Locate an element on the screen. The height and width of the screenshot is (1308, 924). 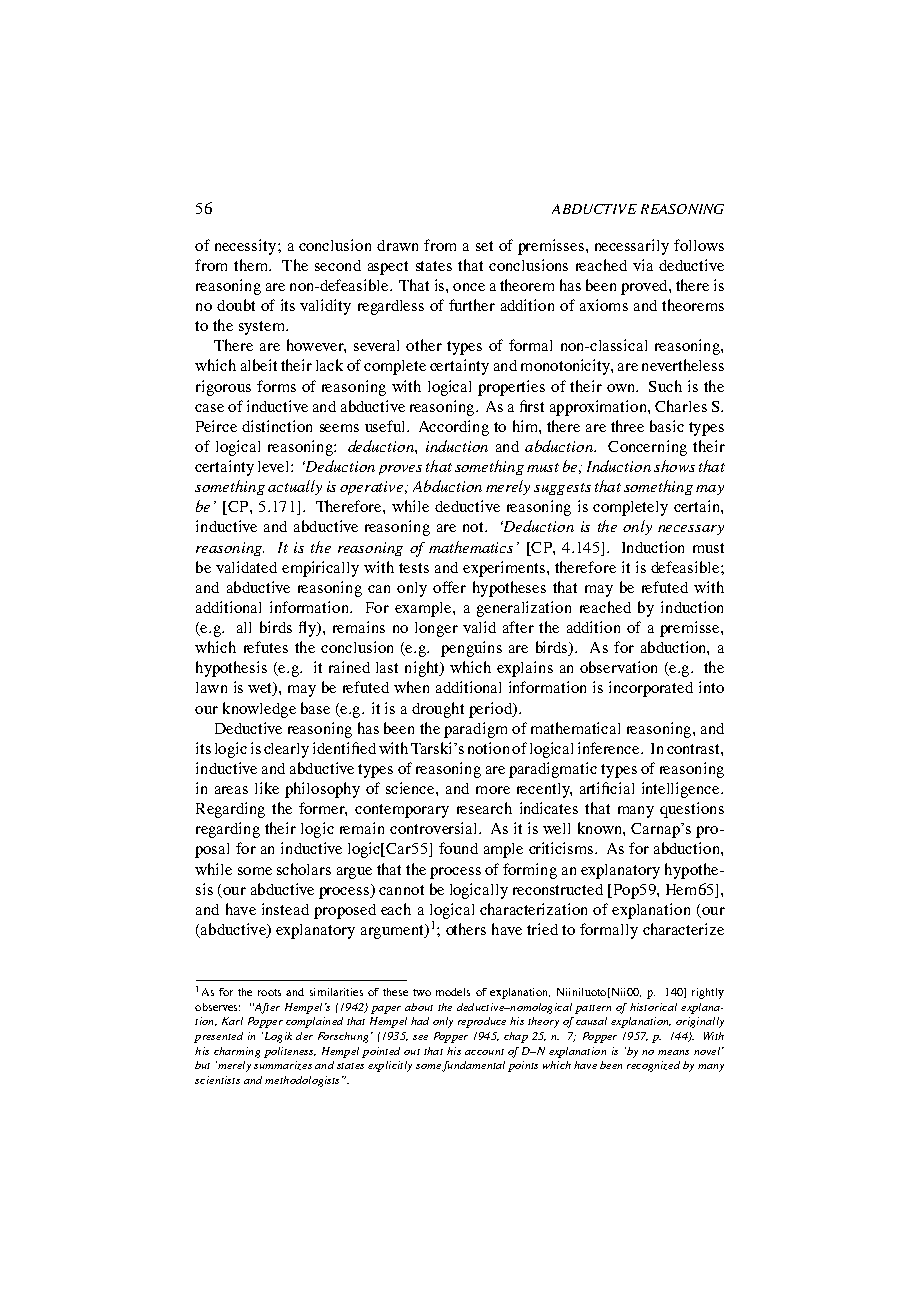
via is located at coordinates (643, 265).
